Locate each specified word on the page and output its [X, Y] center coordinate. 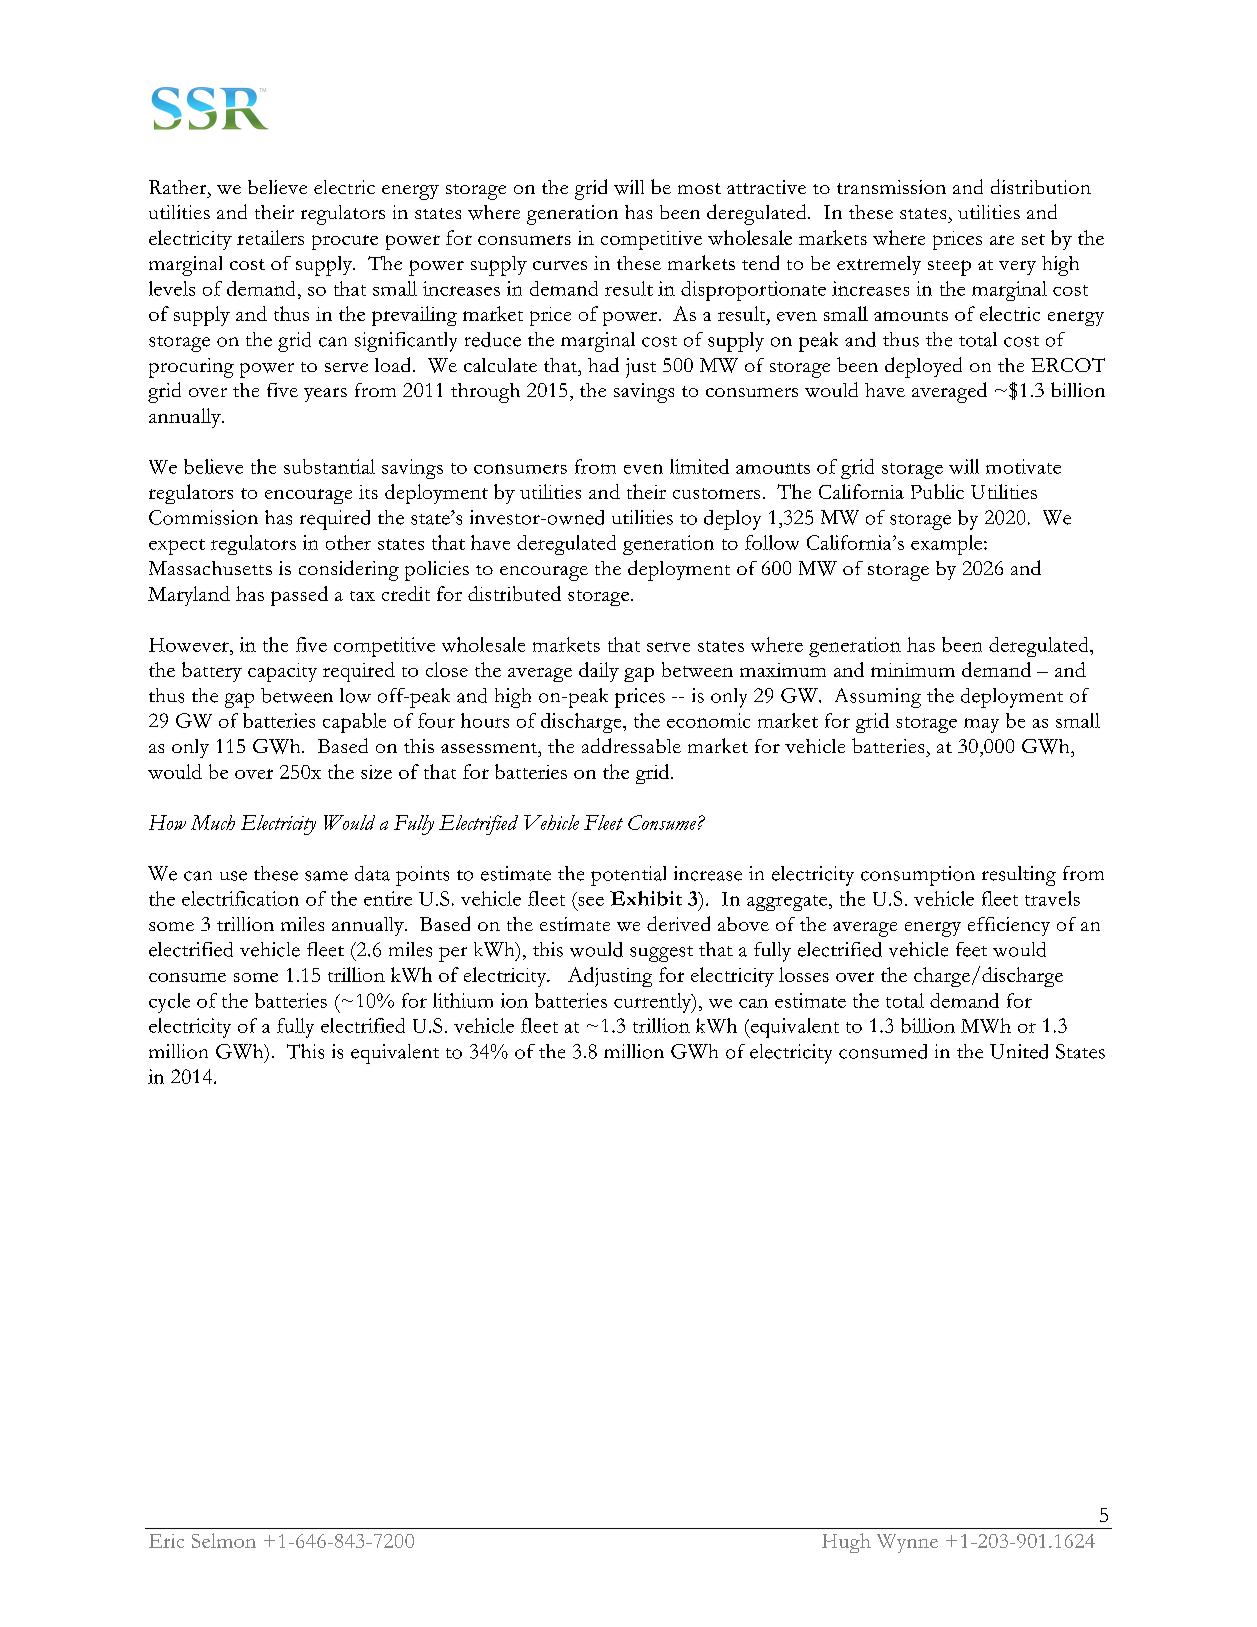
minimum [913, 670]
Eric [166, 1541]
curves [560, 265]
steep [949, 268]
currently [654, 1003]
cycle [169, 1003]
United [1019, 1051]
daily [599, 672]
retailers [270, 237]
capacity [282, 672]
